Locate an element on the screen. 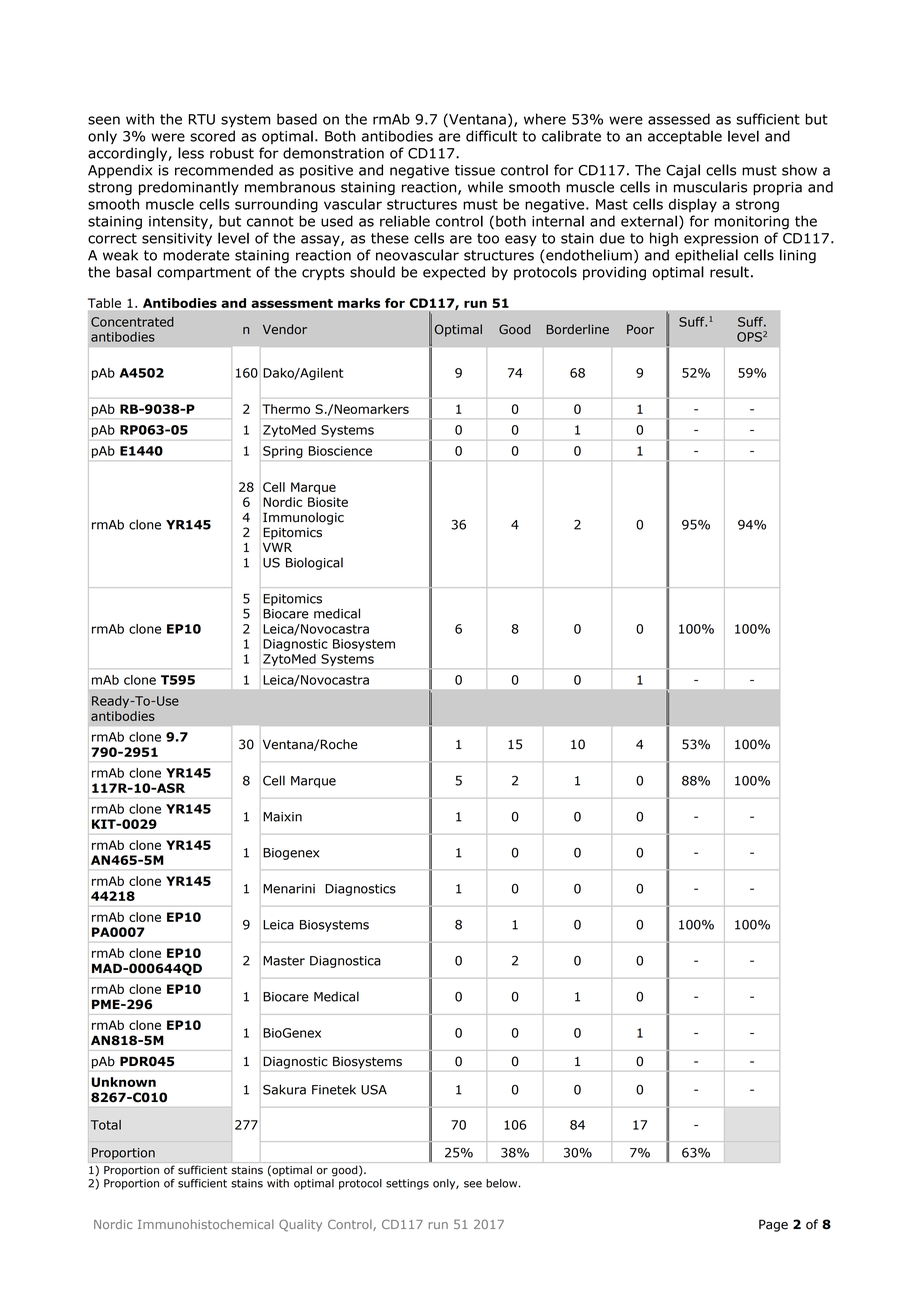  Poor is located at coordinates (640, 329).
